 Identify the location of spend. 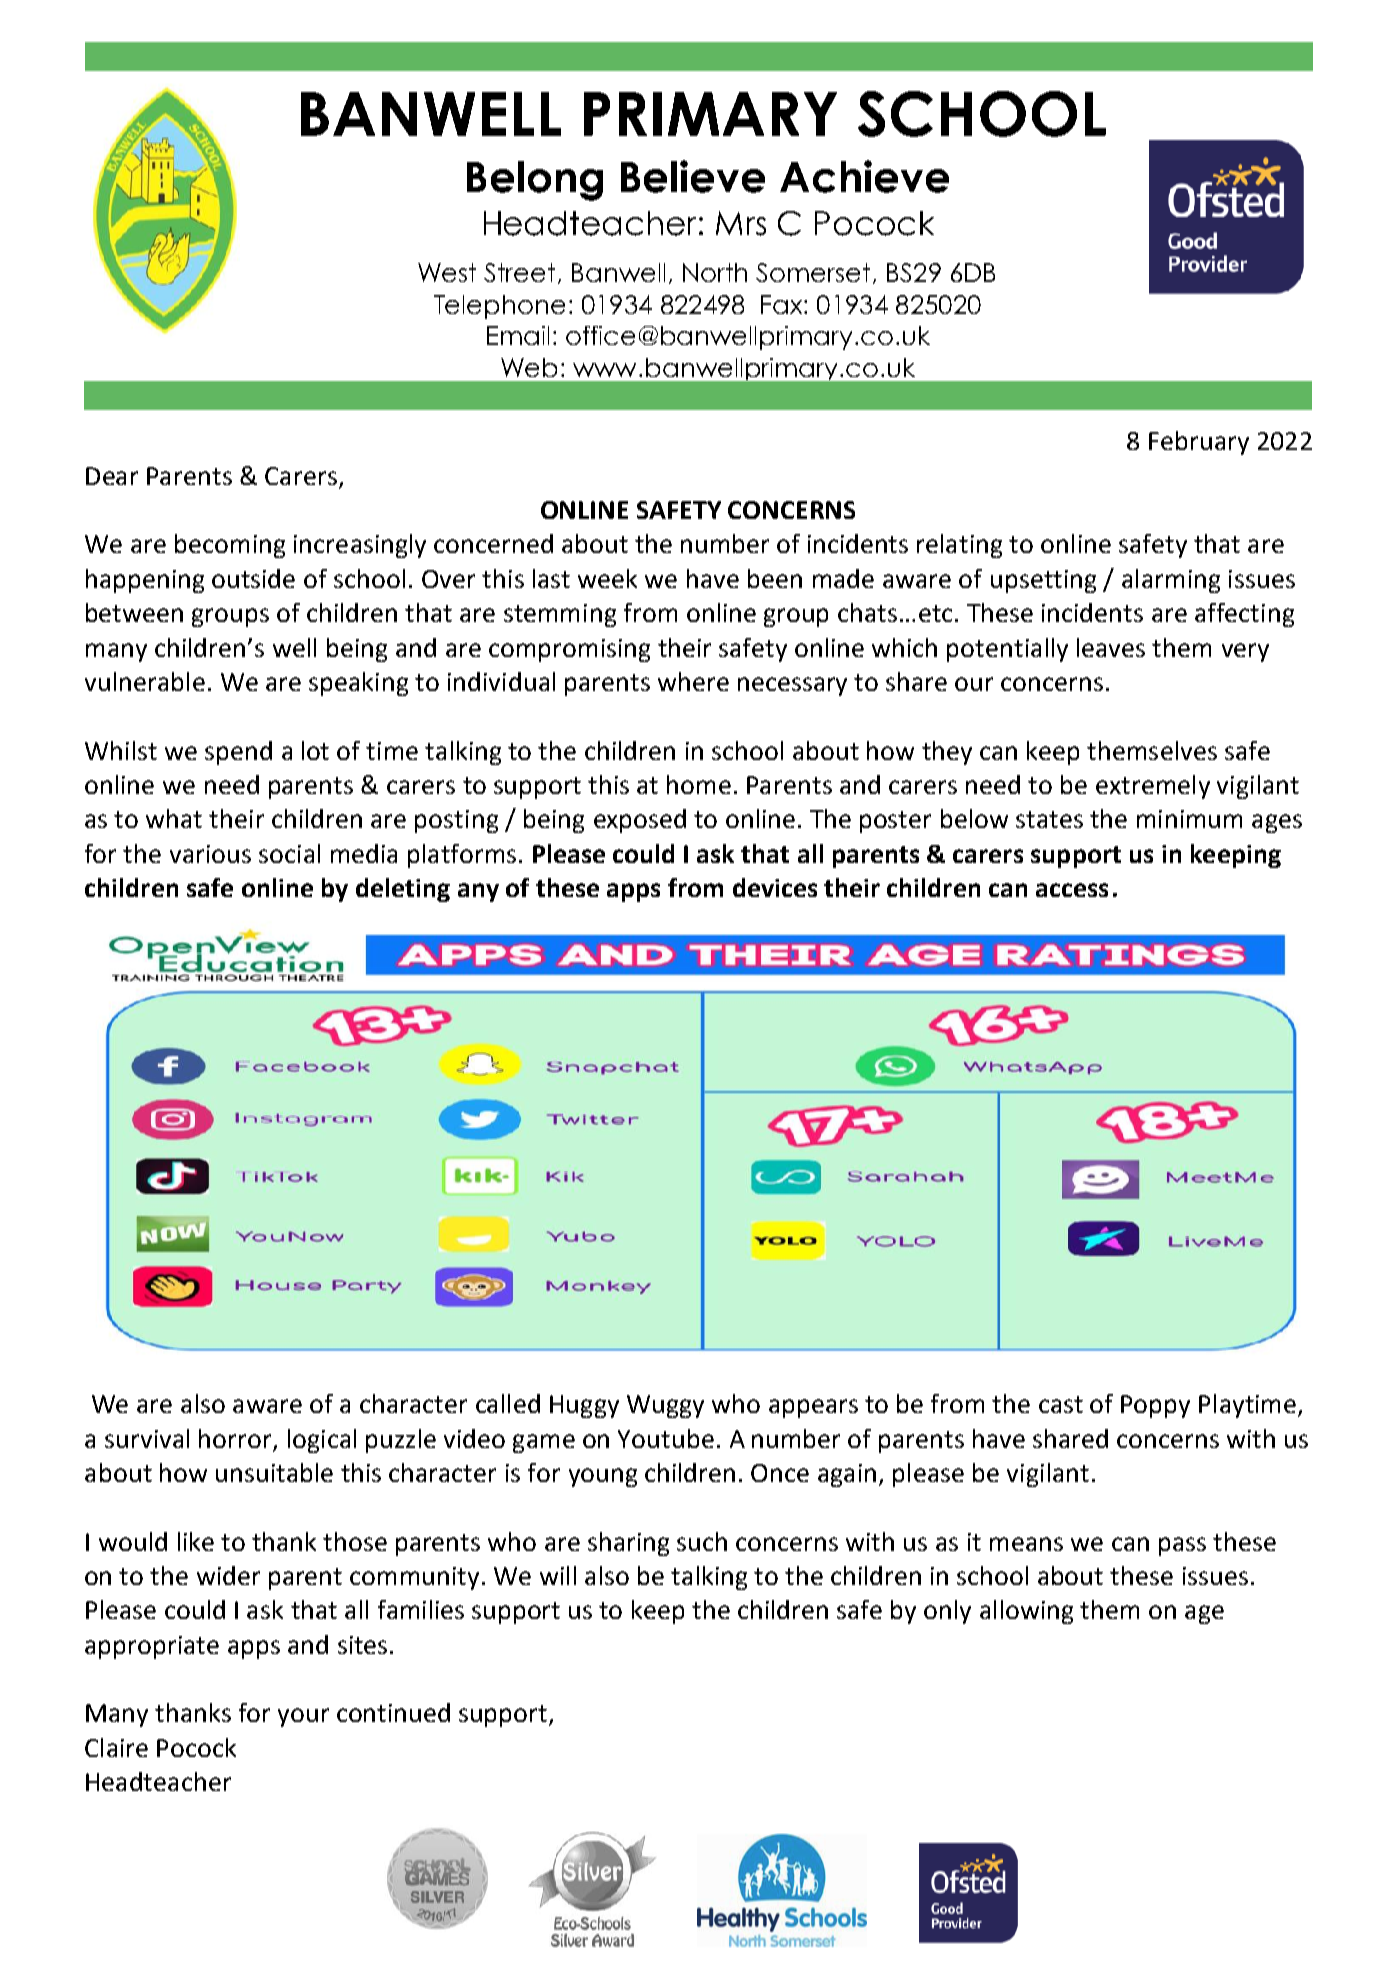
(238, 753).
